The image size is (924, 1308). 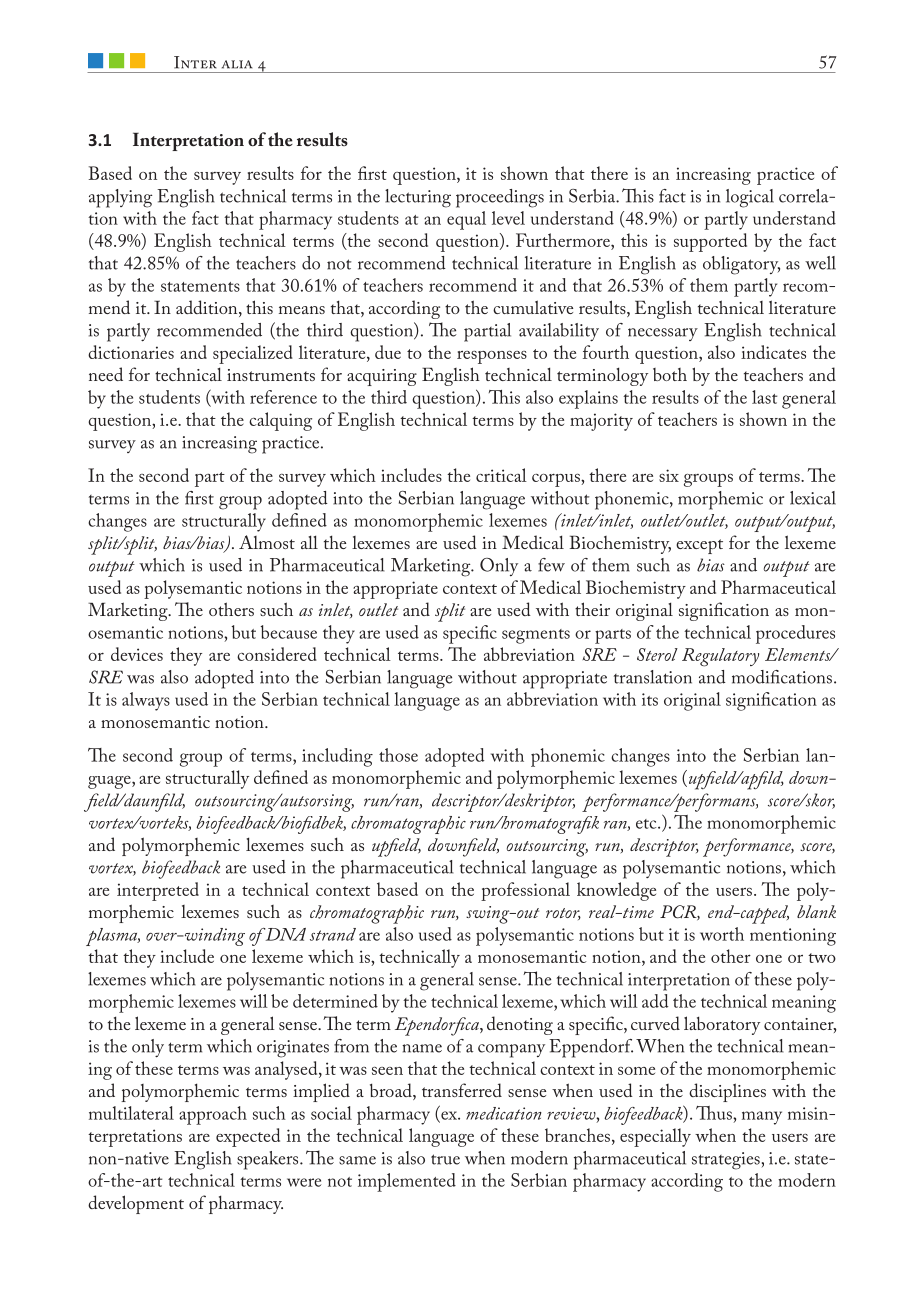 What do you see at coordinates (445, 1159) in the image?
I see `true` at bounding box center [445, 1159].
